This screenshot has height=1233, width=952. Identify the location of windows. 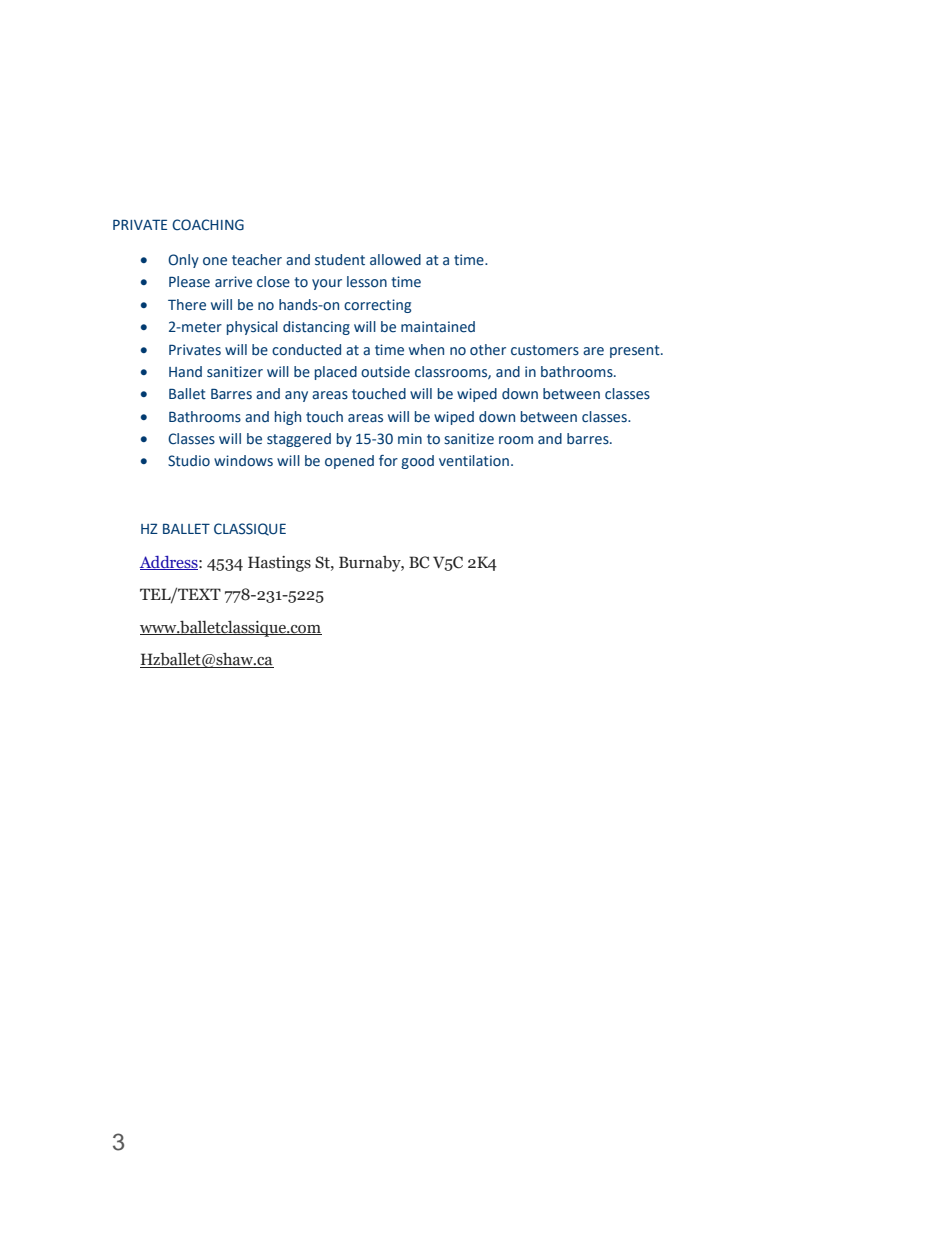
(243, 461).
